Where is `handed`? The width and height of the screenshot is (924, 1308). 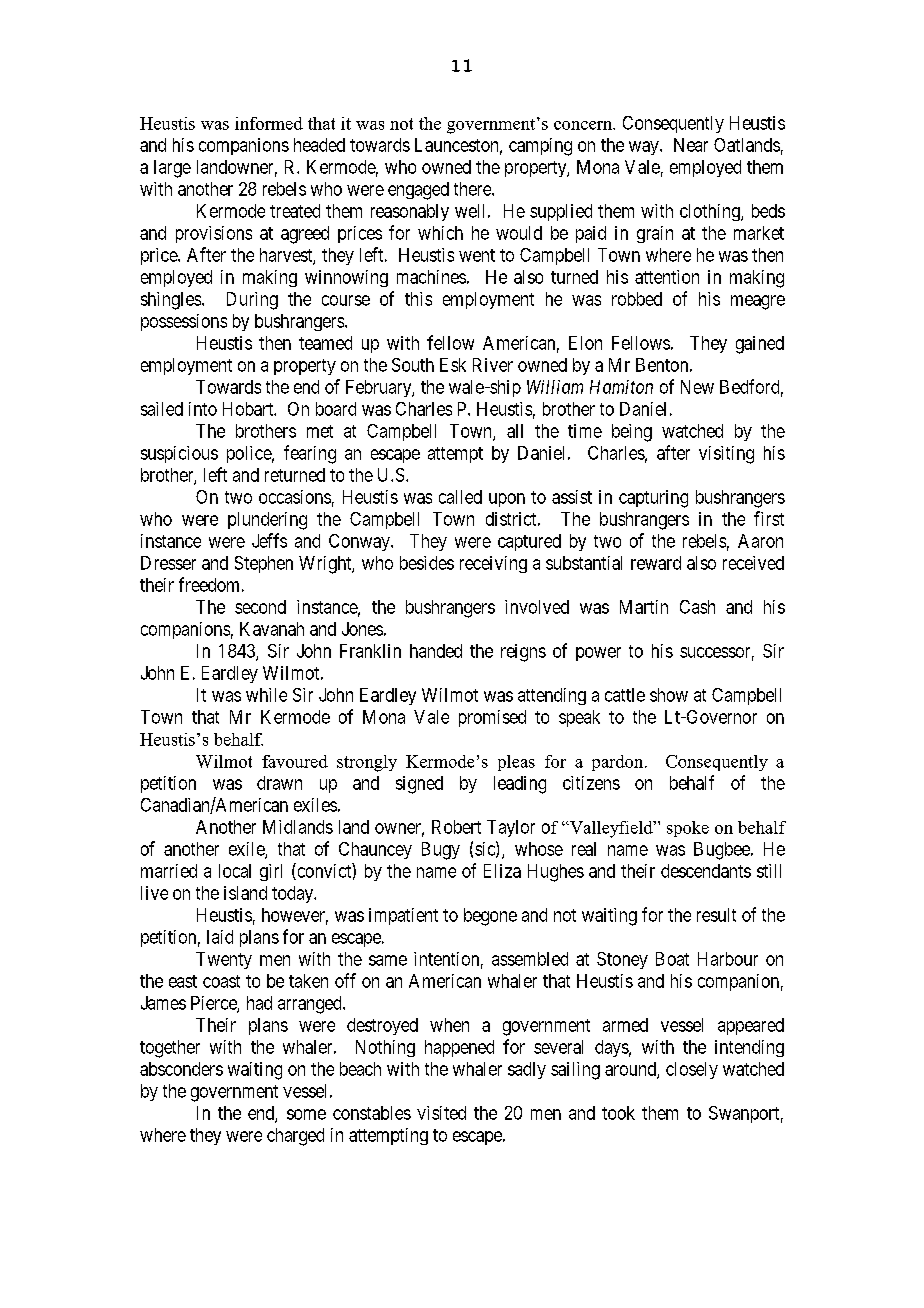
handed is located at coordinates (436, 651).
